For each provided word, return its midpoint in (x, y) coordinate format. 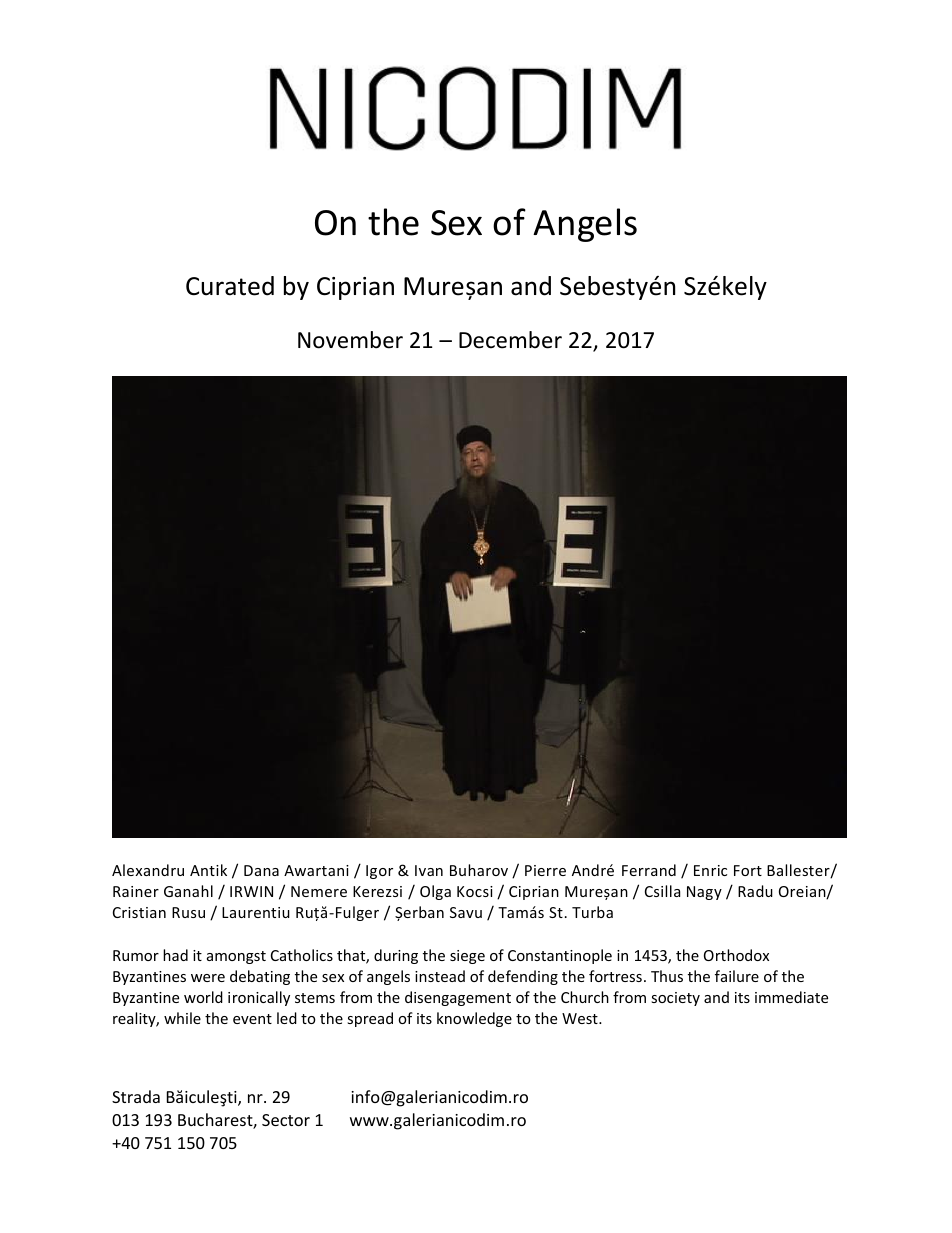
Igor (379, 872)
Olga (435, 892)
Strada (136, 1096)
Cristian (139, 912)
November (350, 340)
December (510, 340)
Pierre (545, 870)
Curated (230, 286)
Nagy (704, 893)
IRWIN (251, 891)
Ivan (429, 870)
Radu (755, 891)
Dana (261, 870)
